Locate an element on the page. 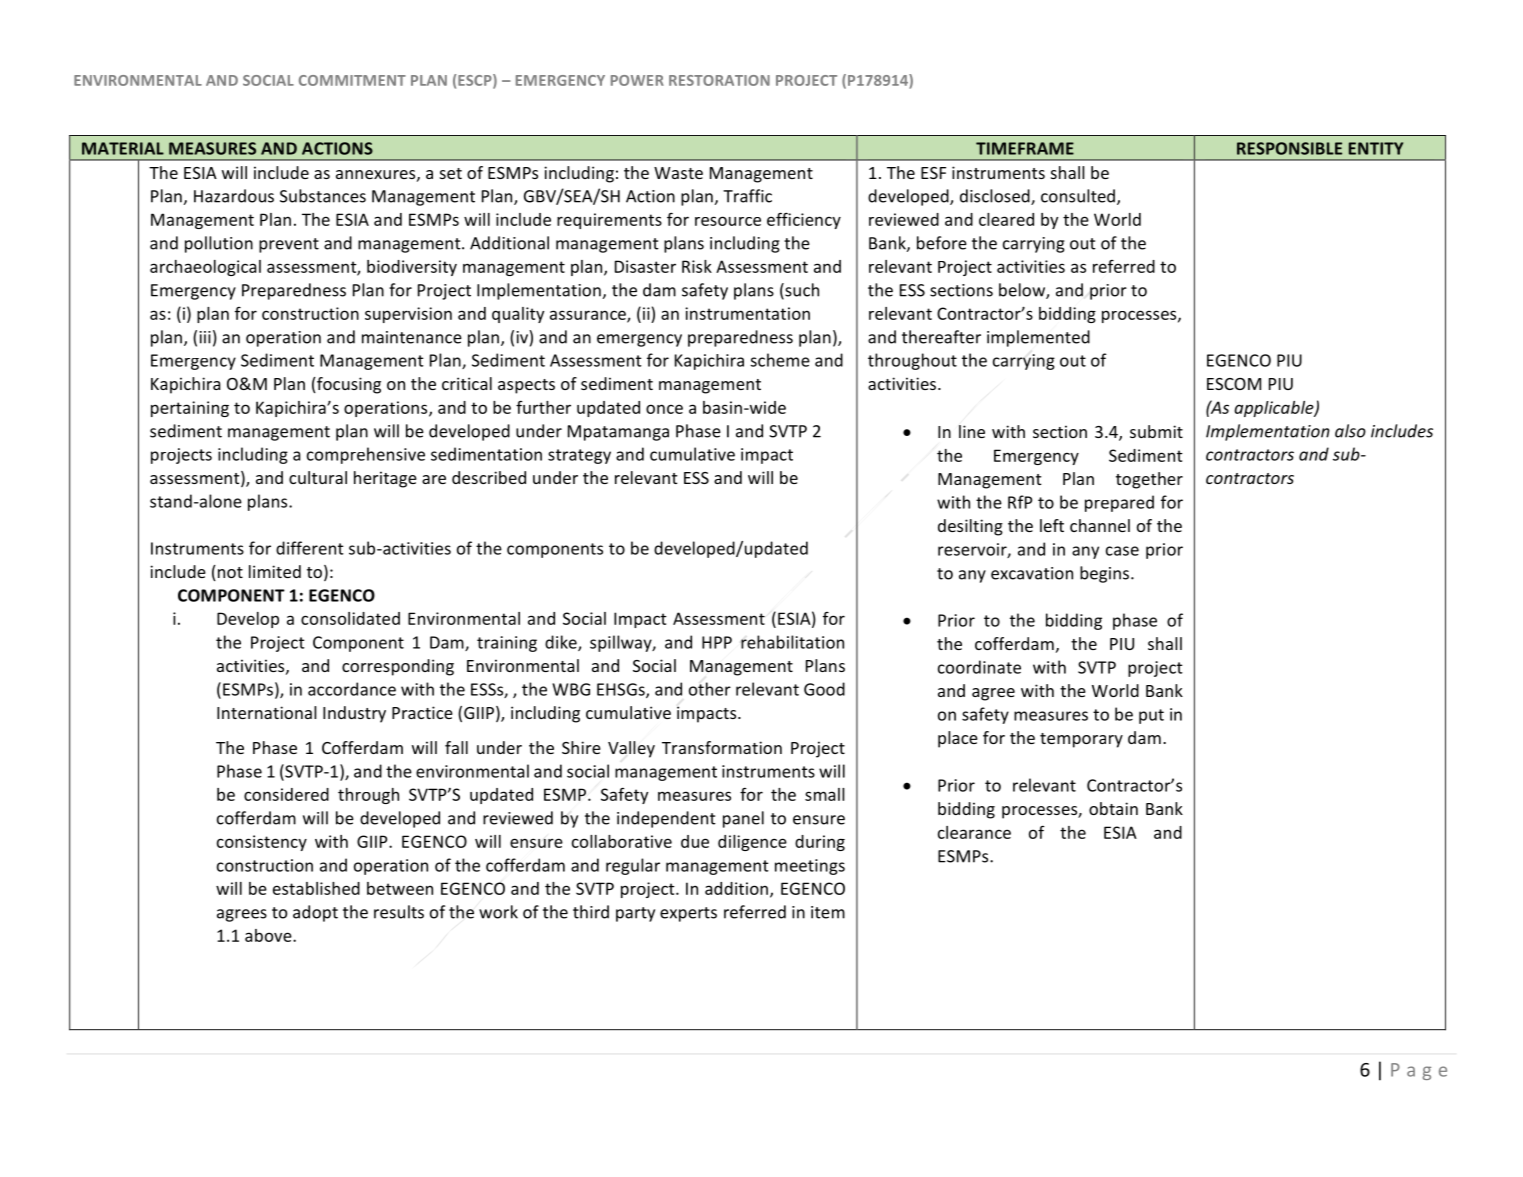  scheme is located at coordinates (780, 360).
